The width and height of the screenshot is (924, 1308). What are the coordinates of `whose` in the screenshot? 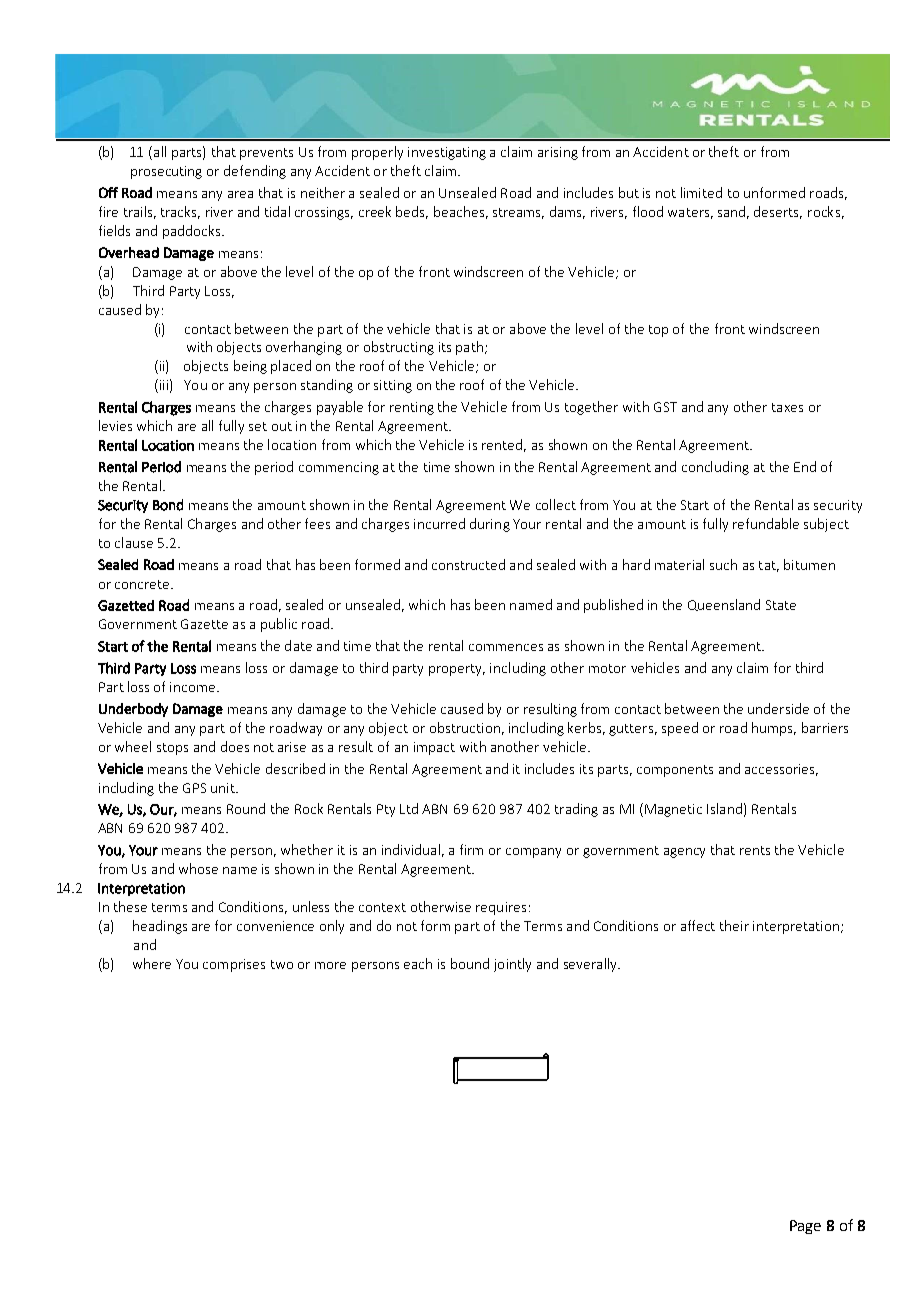 It's located at (198, 868).
